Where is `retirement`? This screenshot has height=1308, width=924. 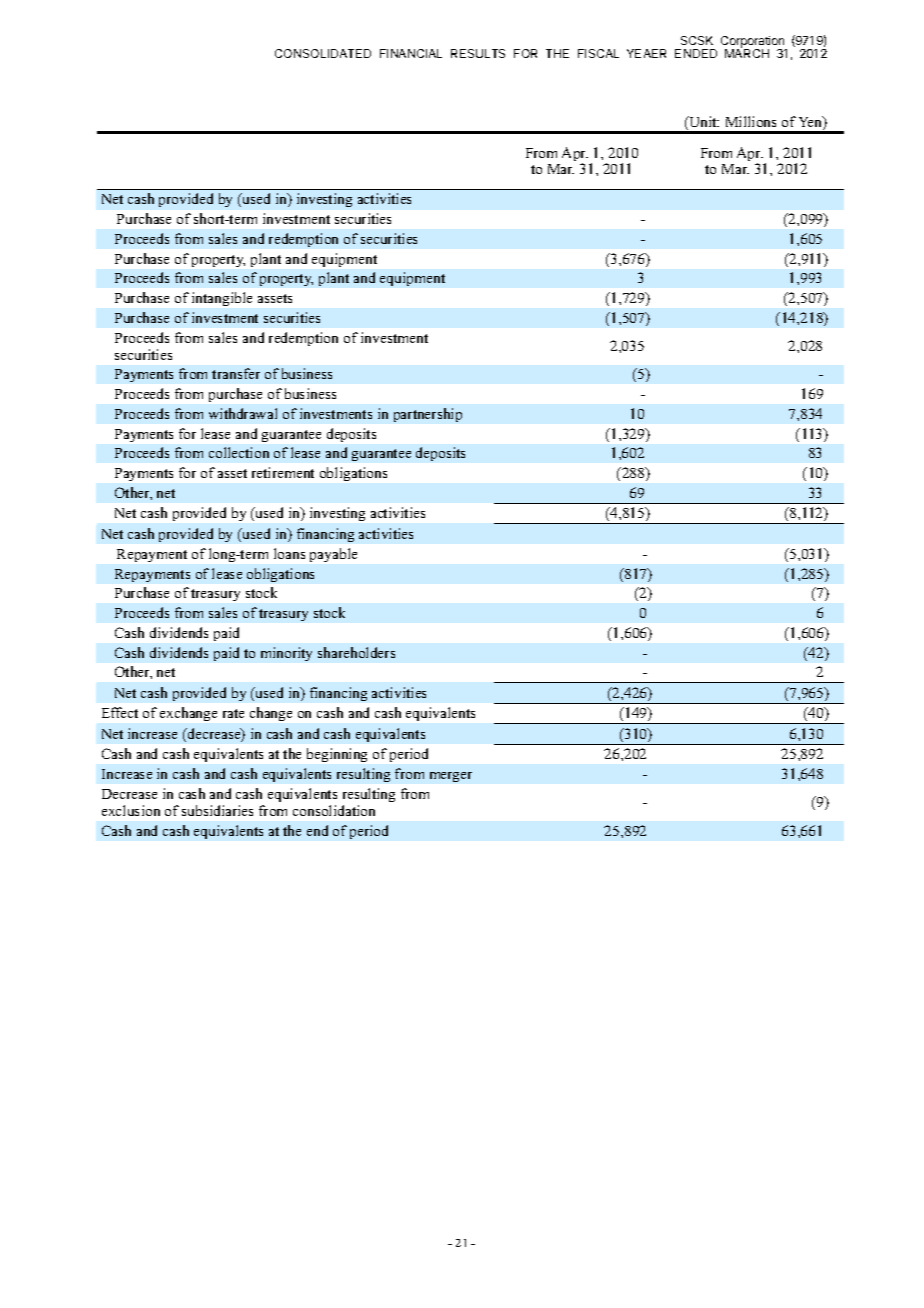 retirement is located at coordinates (283, 472).
